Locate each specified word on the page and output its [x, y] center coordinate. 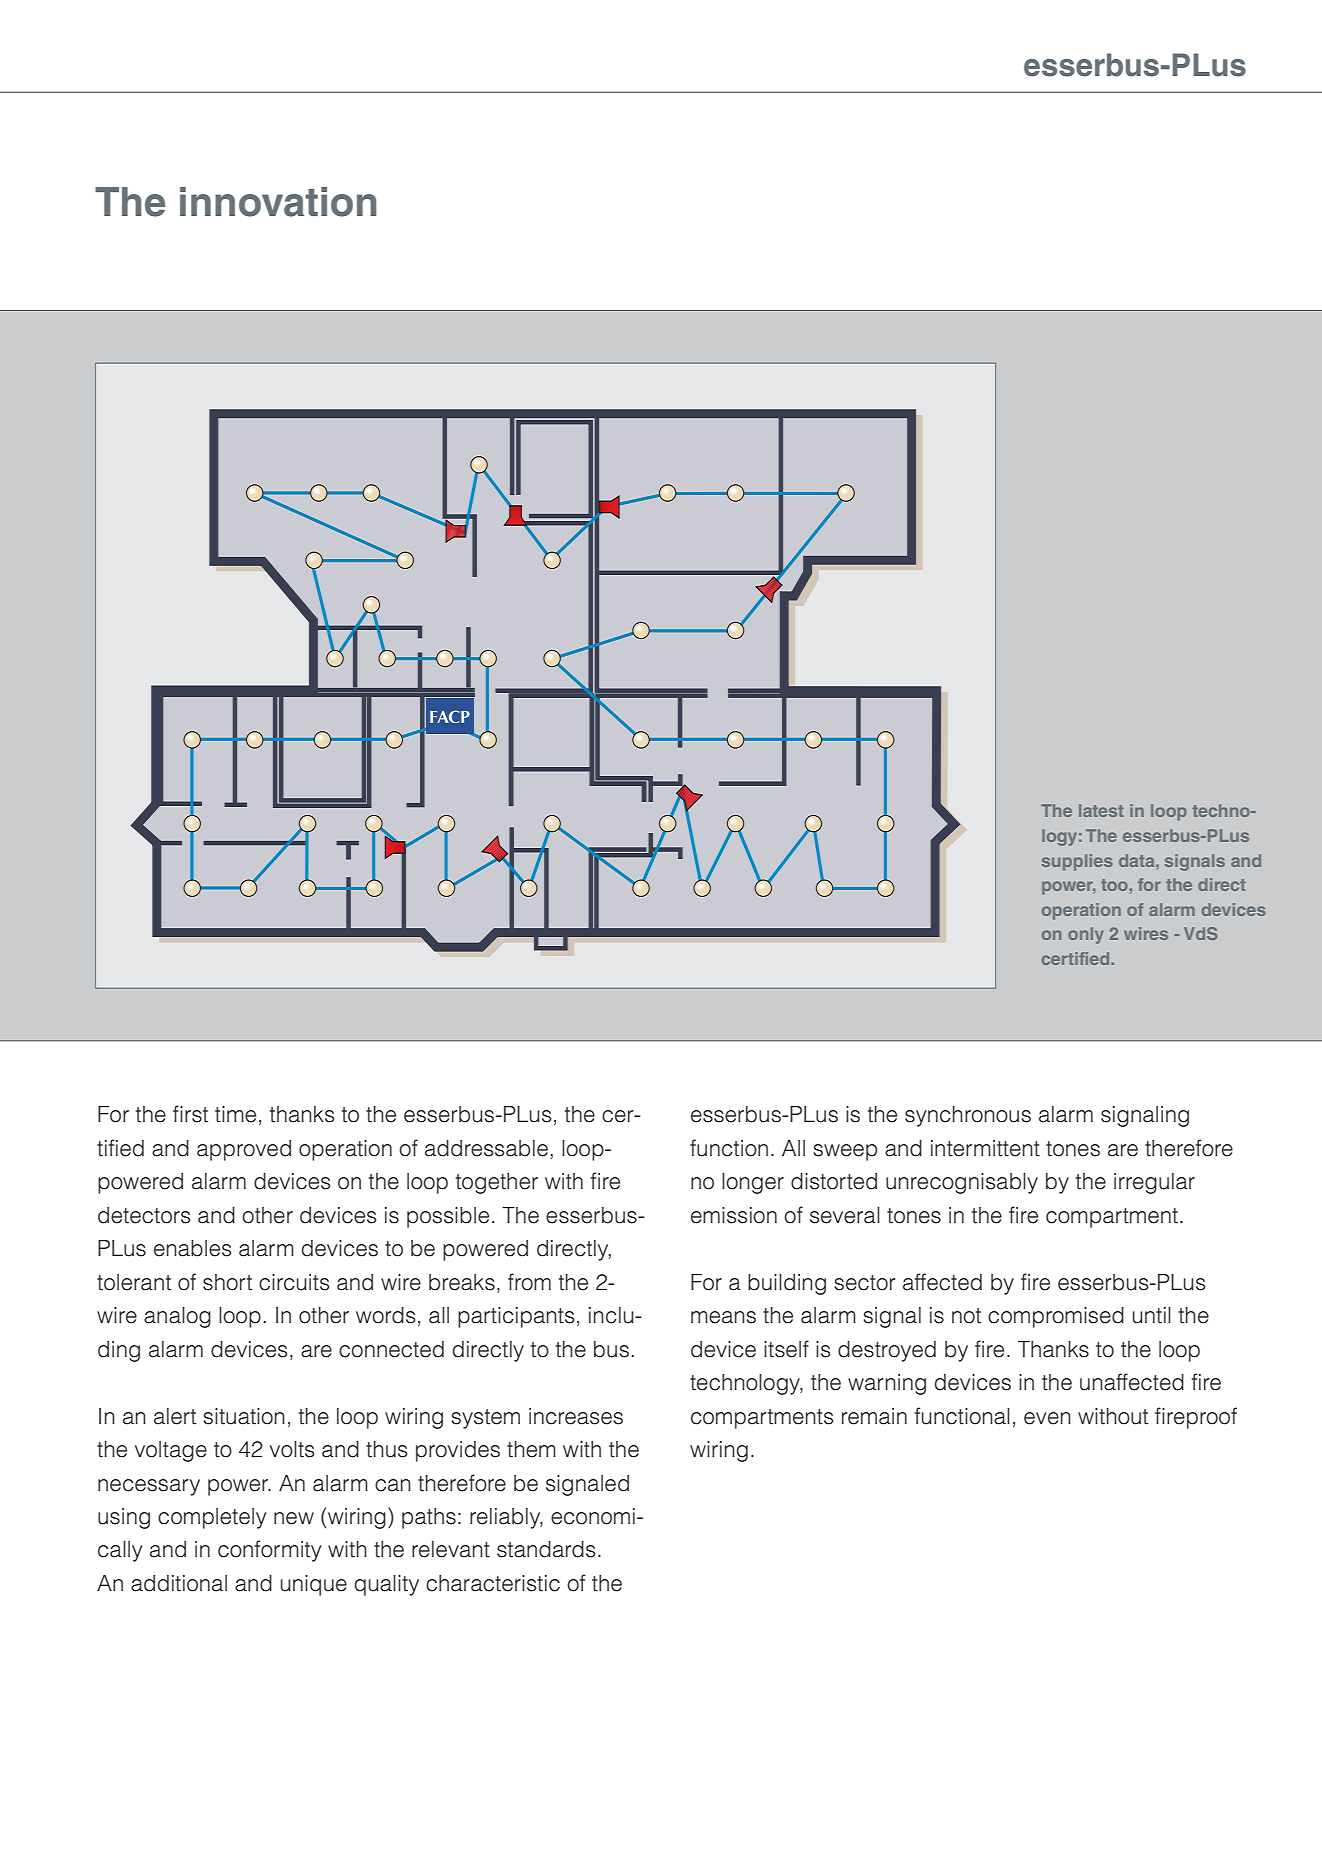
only [1086, 935]
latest [1101, 810]
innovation [278, 202]
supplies [1077, 862]
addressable [486, 1148]
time [235, 1114]
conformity [270, 1551]
